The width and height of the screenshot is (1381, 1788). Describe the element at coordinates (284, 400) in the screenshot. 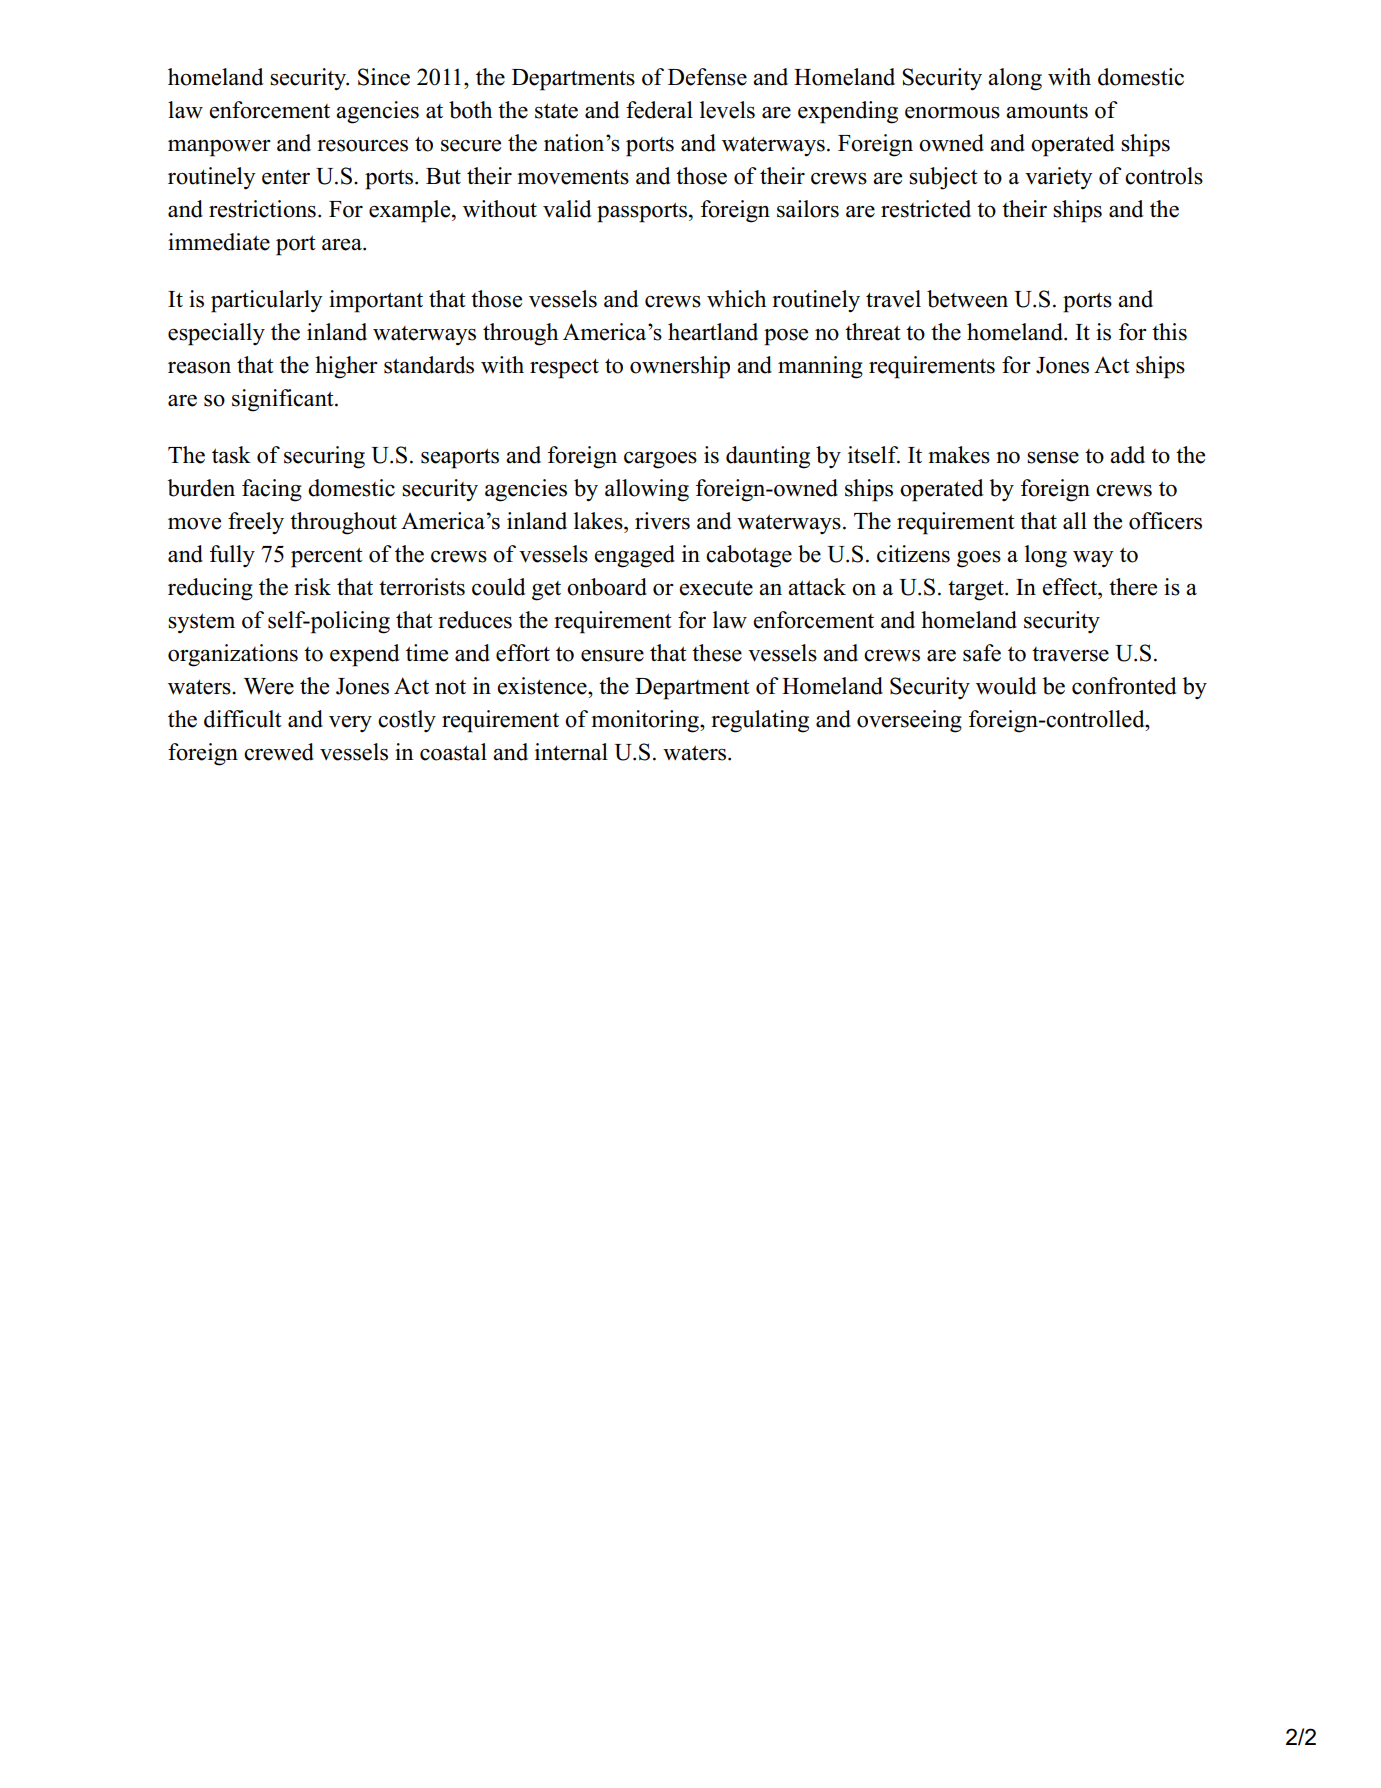

I see `significant` at that location.
